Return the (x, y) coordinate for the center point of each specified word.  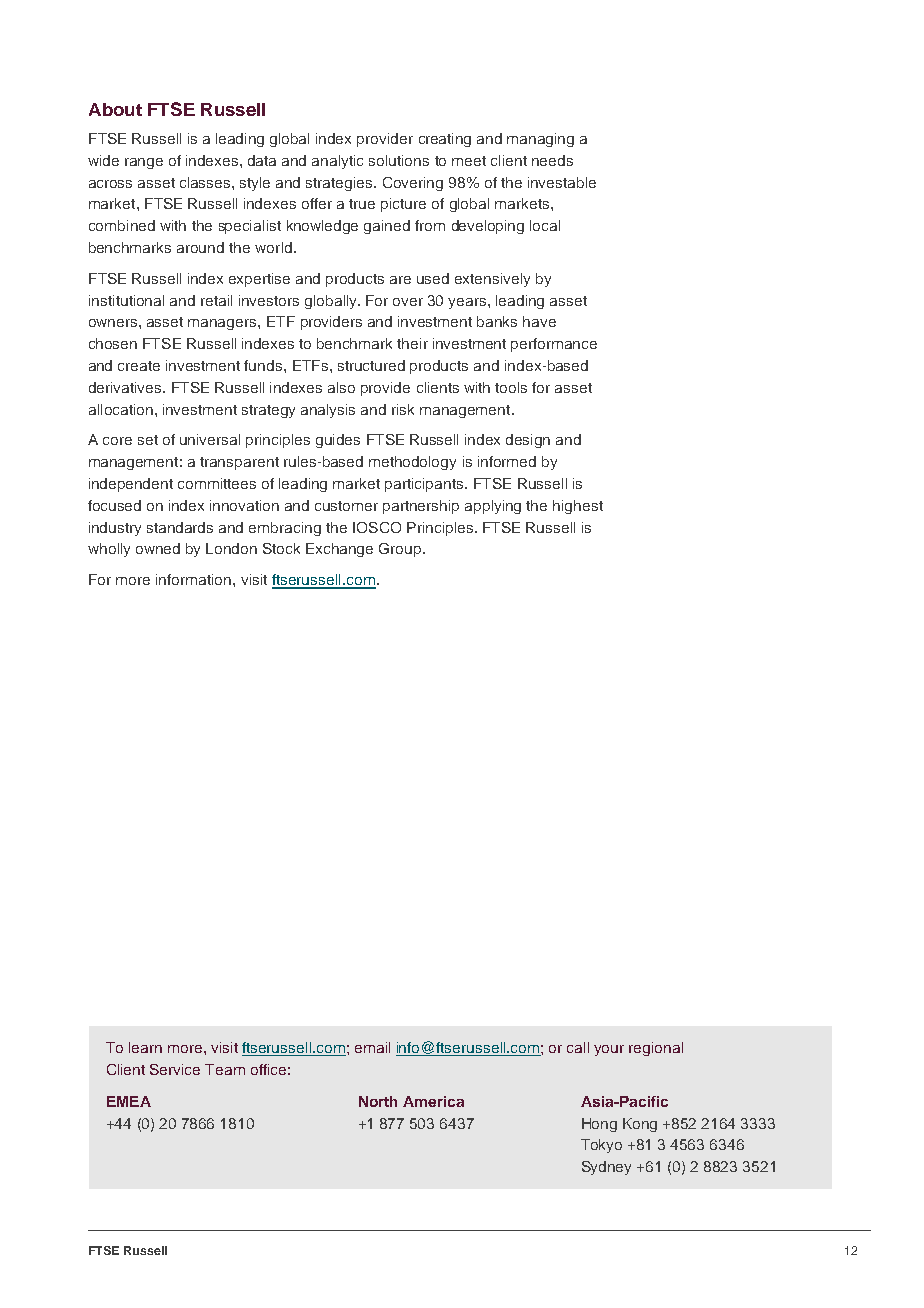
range (144, 163)
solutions (399, 160)
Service (175, 1069)
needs (552, 160)
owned (158, 548)
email (372, 1047)
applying (493, 507)
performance (554, 345)
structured (371, 365)
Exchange (339, 550)
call (578, 1047)
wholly (109, 550)
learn (145, 1047)
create (139, 366)
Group (401, 550)
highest (578, 507)
